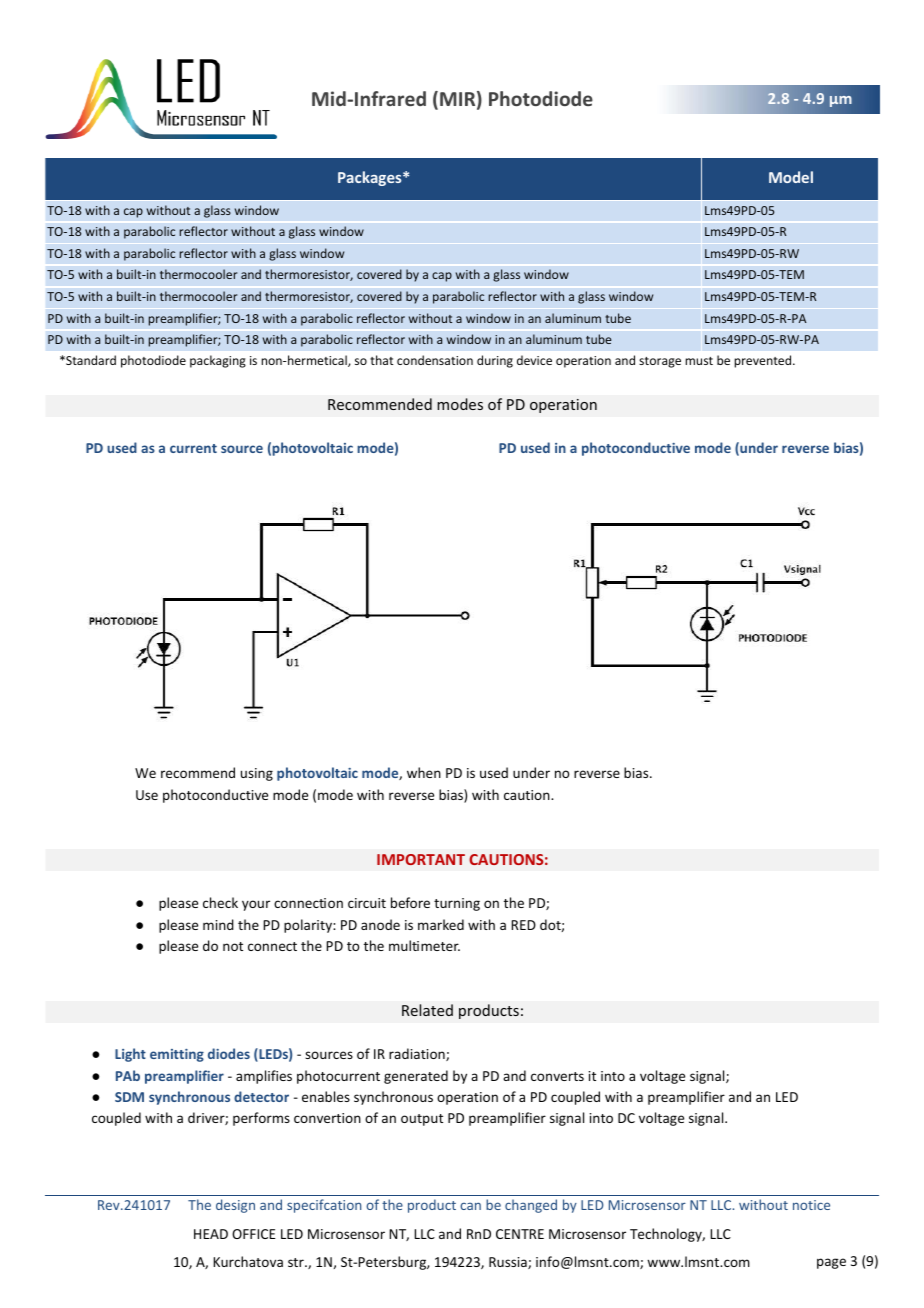 This screenshot has width=924, height=1308. Describe the element at coordinates (421, 859) in the screenshot. I see `IMPORTANT` at that location.
